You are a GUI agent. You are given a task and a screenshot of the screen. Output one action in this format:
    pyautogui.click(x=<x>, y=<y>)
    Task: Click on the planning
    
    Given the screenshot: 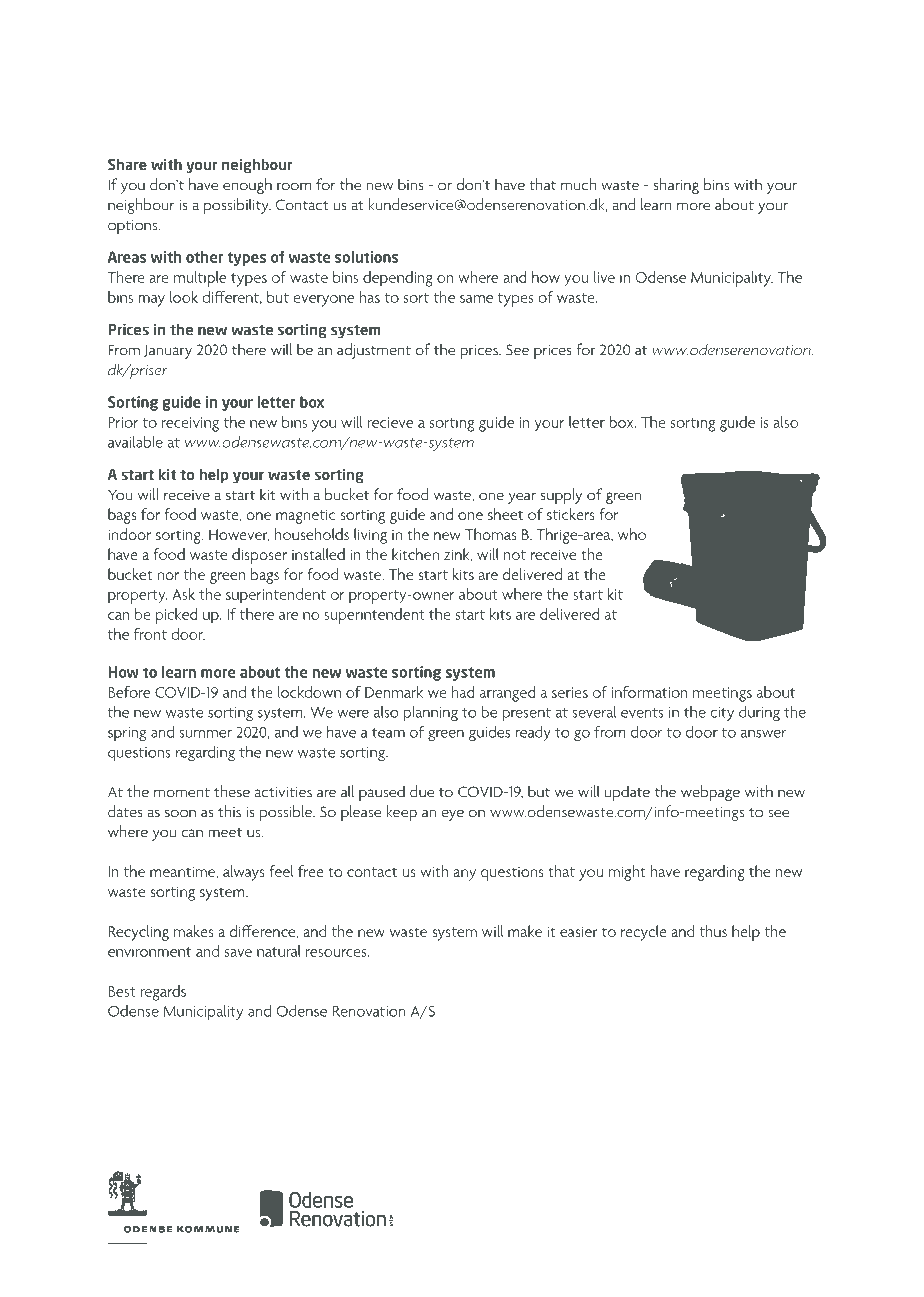 What is the action you would take?
    pyautogui.click(x=431, y=713)
